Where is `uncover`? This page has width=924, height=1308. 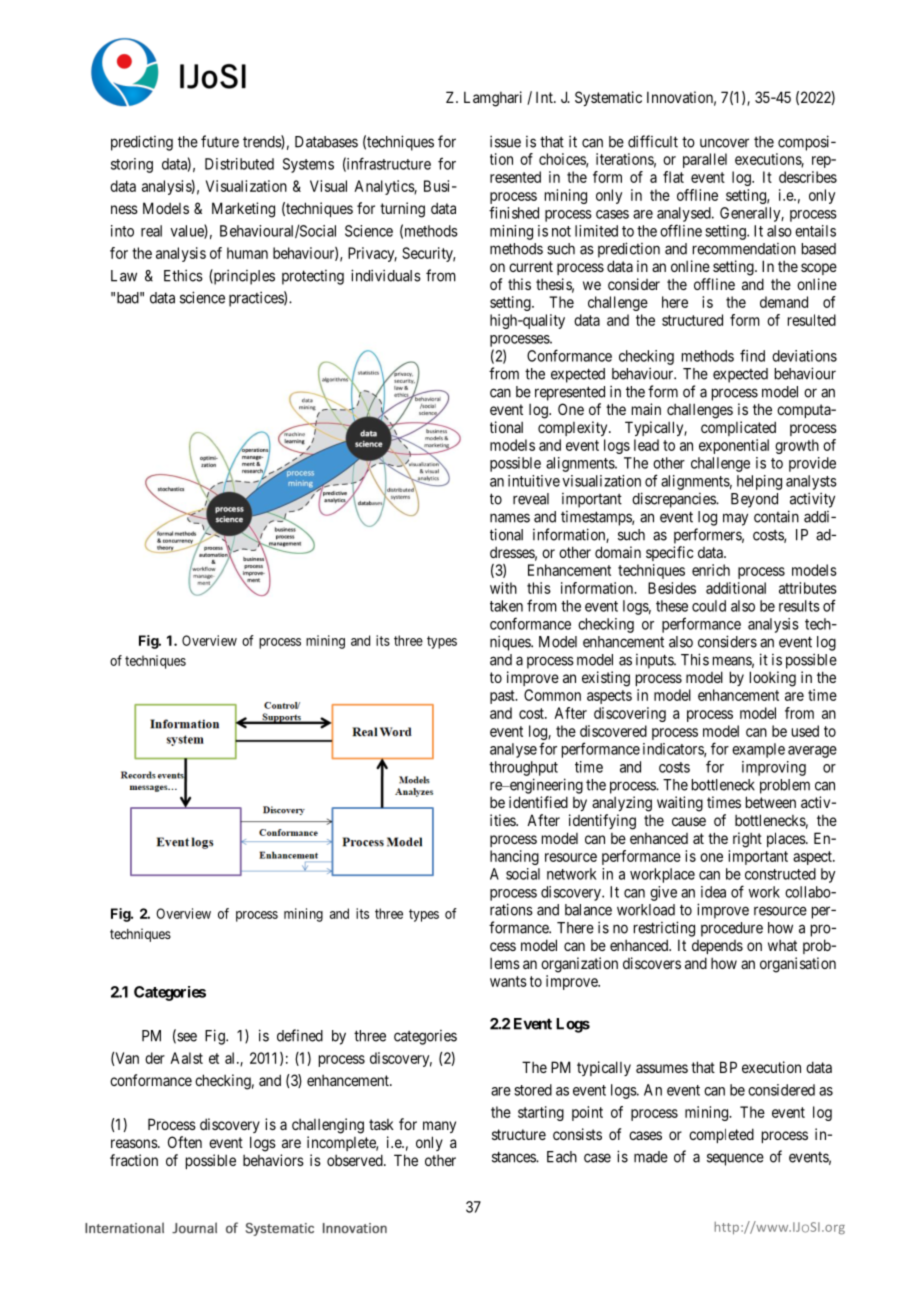 uncover is located at coordinates (724, 143).
